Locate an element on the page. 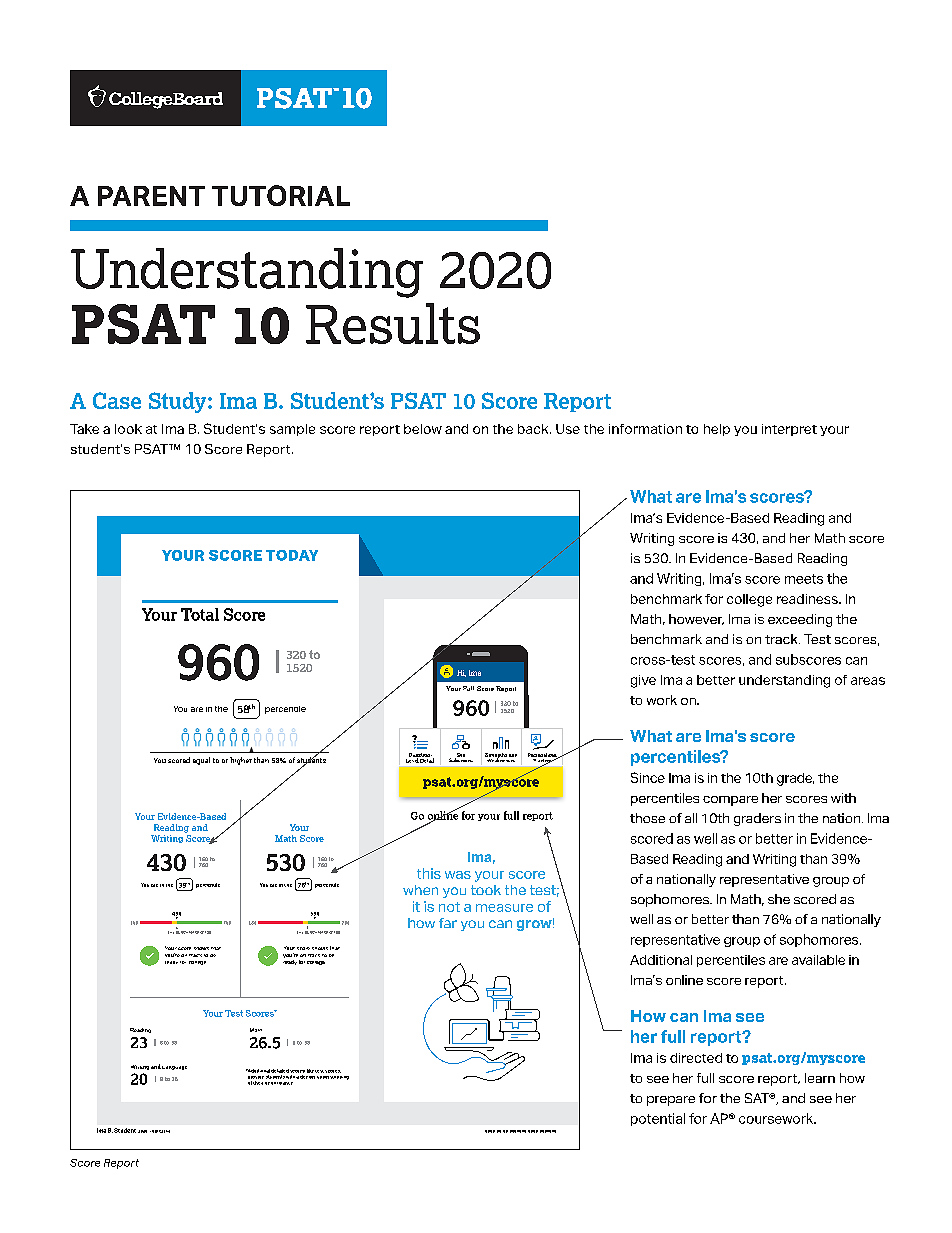 The image size is (952, 1233). Results is located at coordinates (393, 323).
